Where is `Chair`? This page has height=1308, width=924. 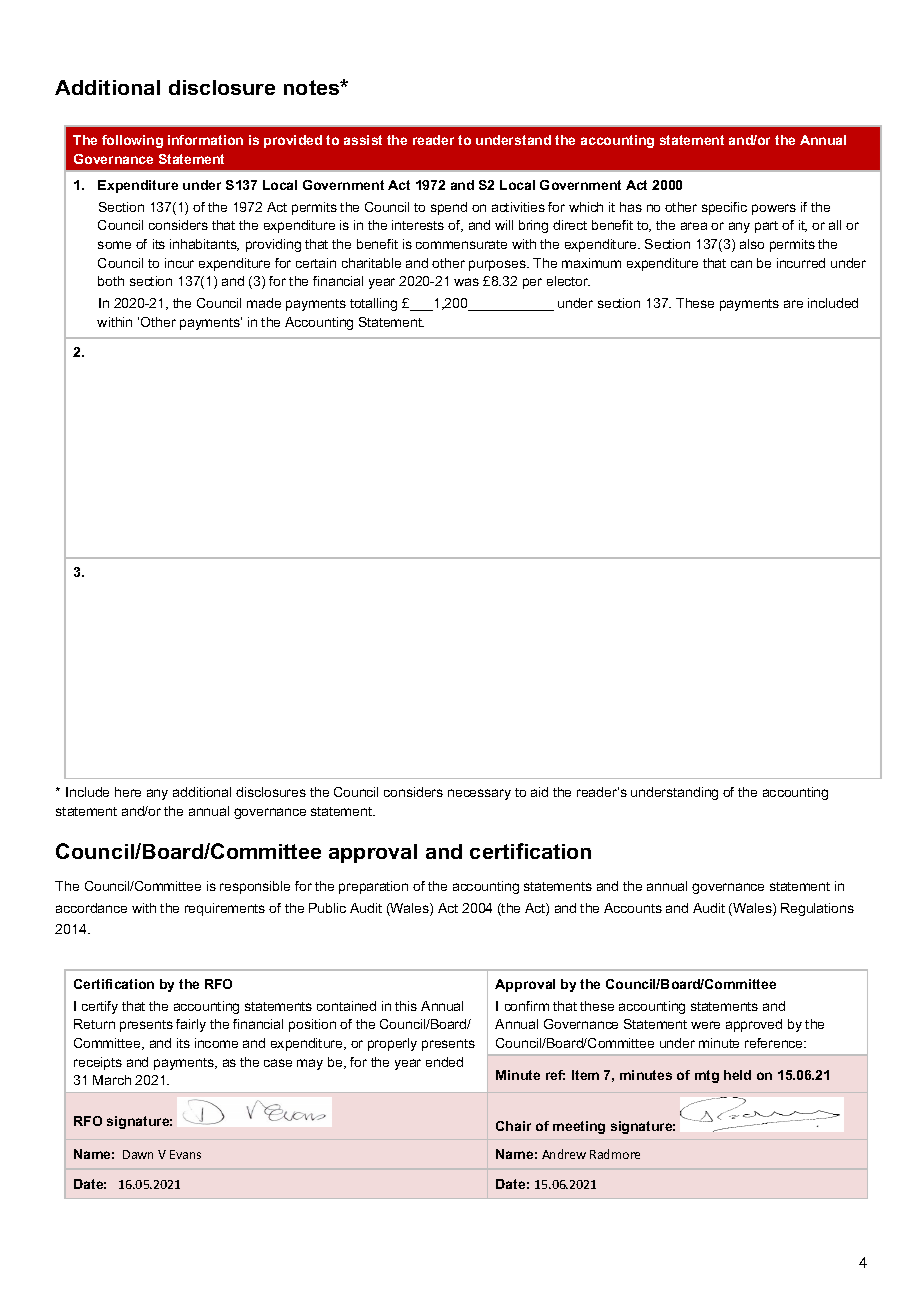
Chair is located at coordinates (513, 1126).
